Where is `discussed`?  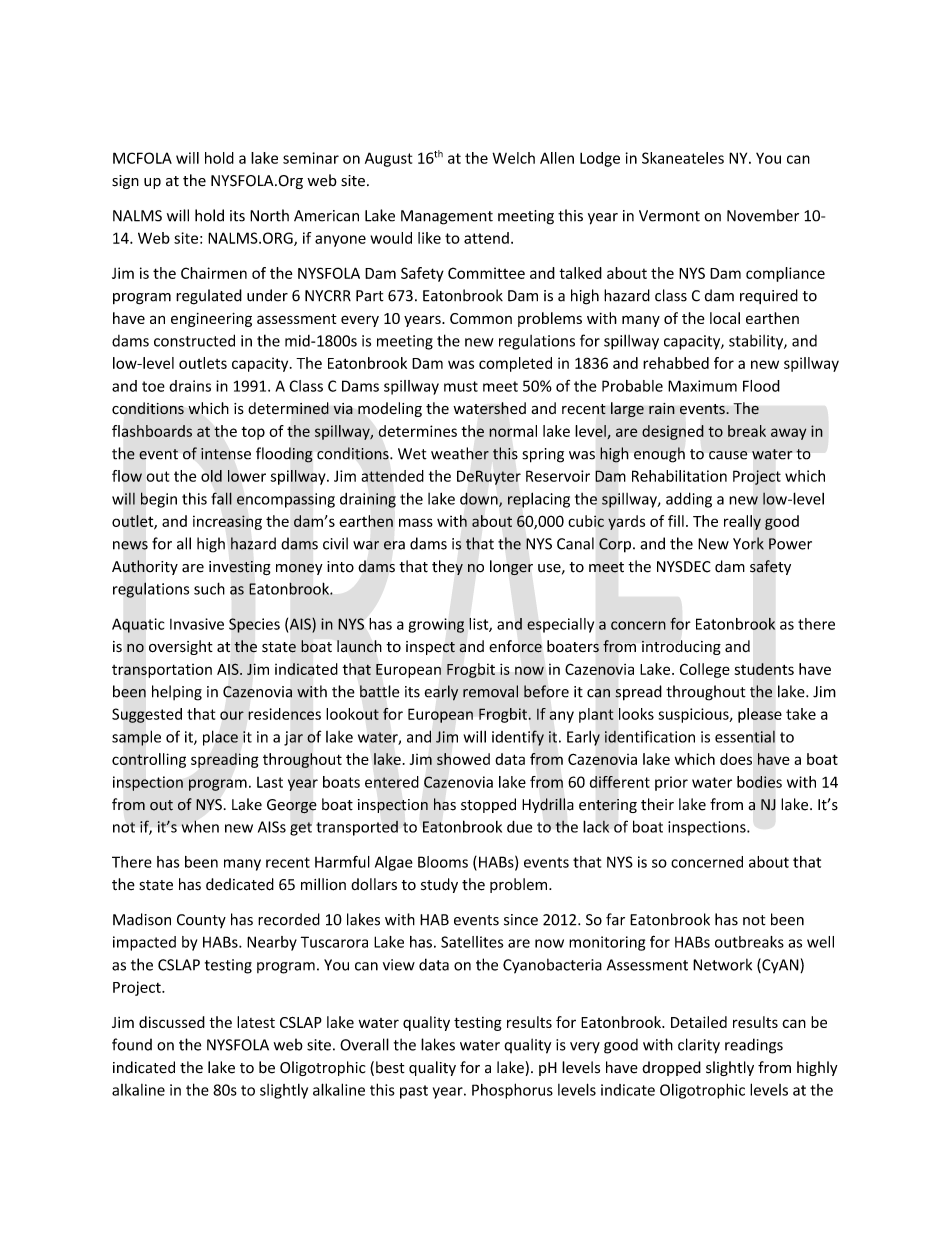 discussed is located at coordinates (172, 1022).
